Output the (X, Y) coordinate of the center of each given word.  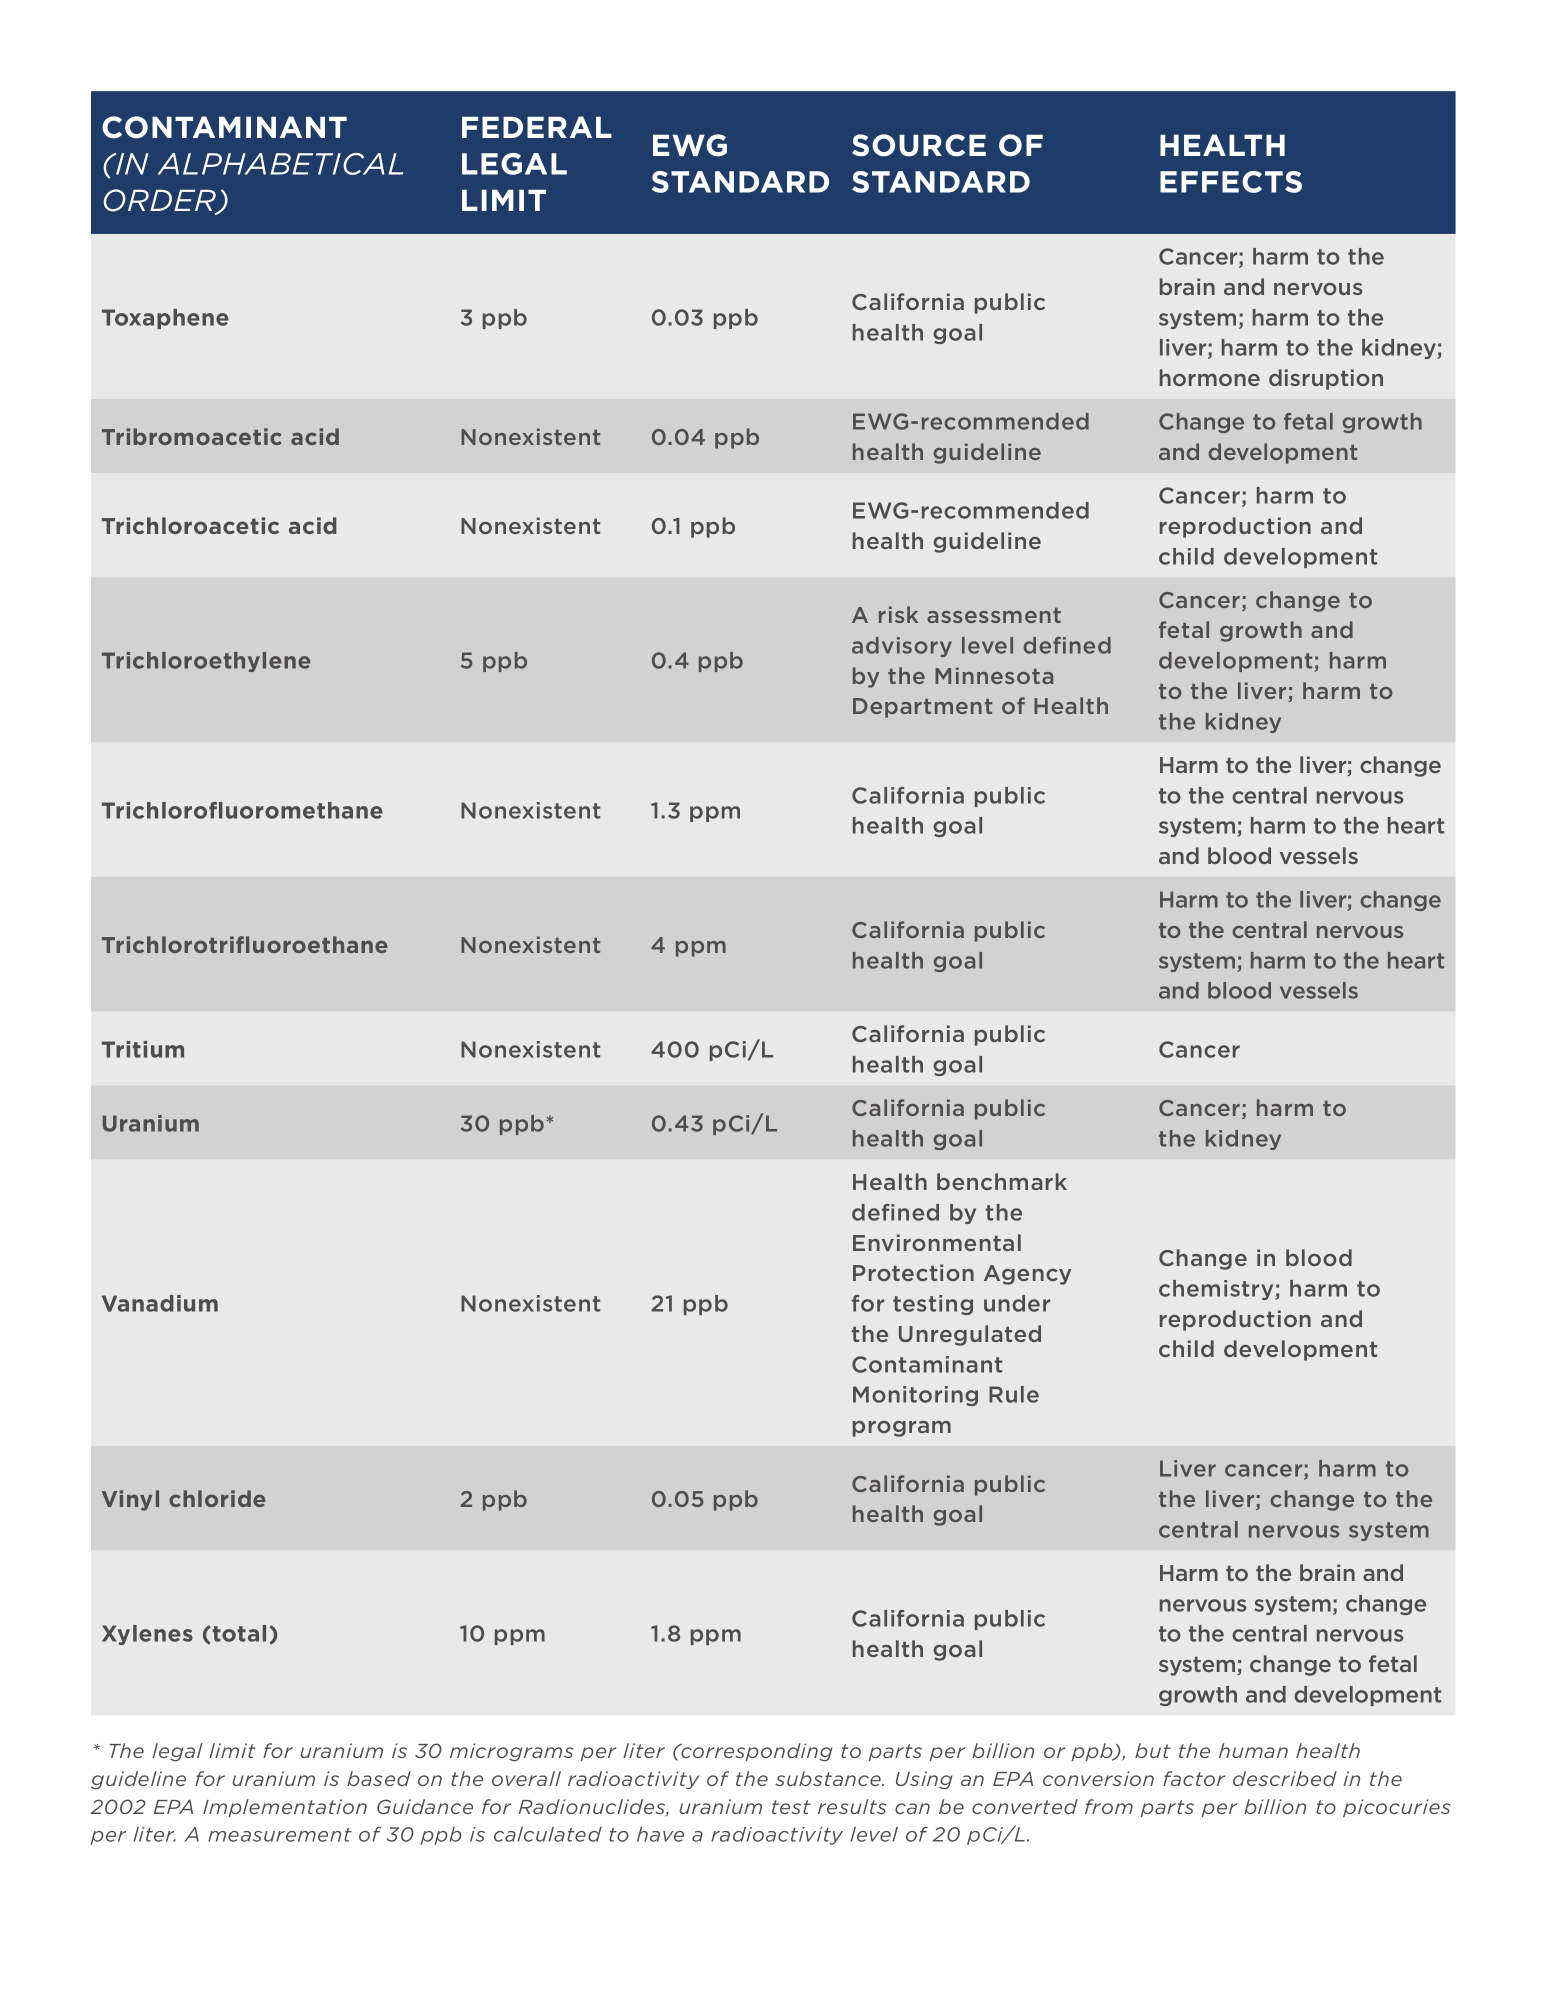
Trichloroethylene (206, 662)
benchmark (1002, 1181)
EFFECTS (1231, 182)
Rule (1014, 1394)
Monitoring (915, 1396)
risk (898, 614)
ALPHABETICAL (280, 164)
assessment (994, 615)
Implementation (285, 1808)
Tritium (143, 1049)
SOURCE (919, 145)
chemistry (1217, 1290)
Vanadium (160, 1303)
